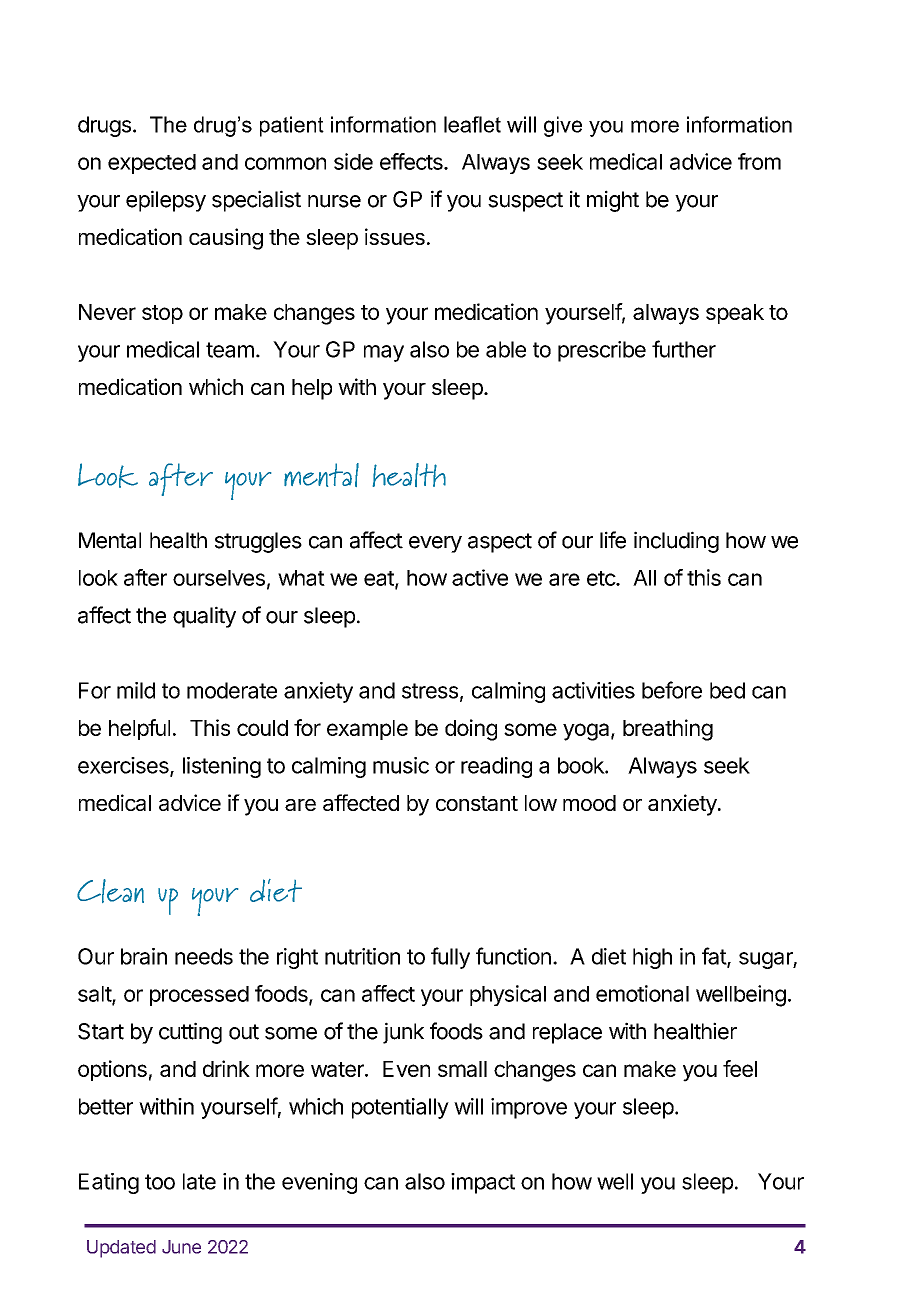 The image size is (924, 1308). I want to click on expected, so click(152, 164).
